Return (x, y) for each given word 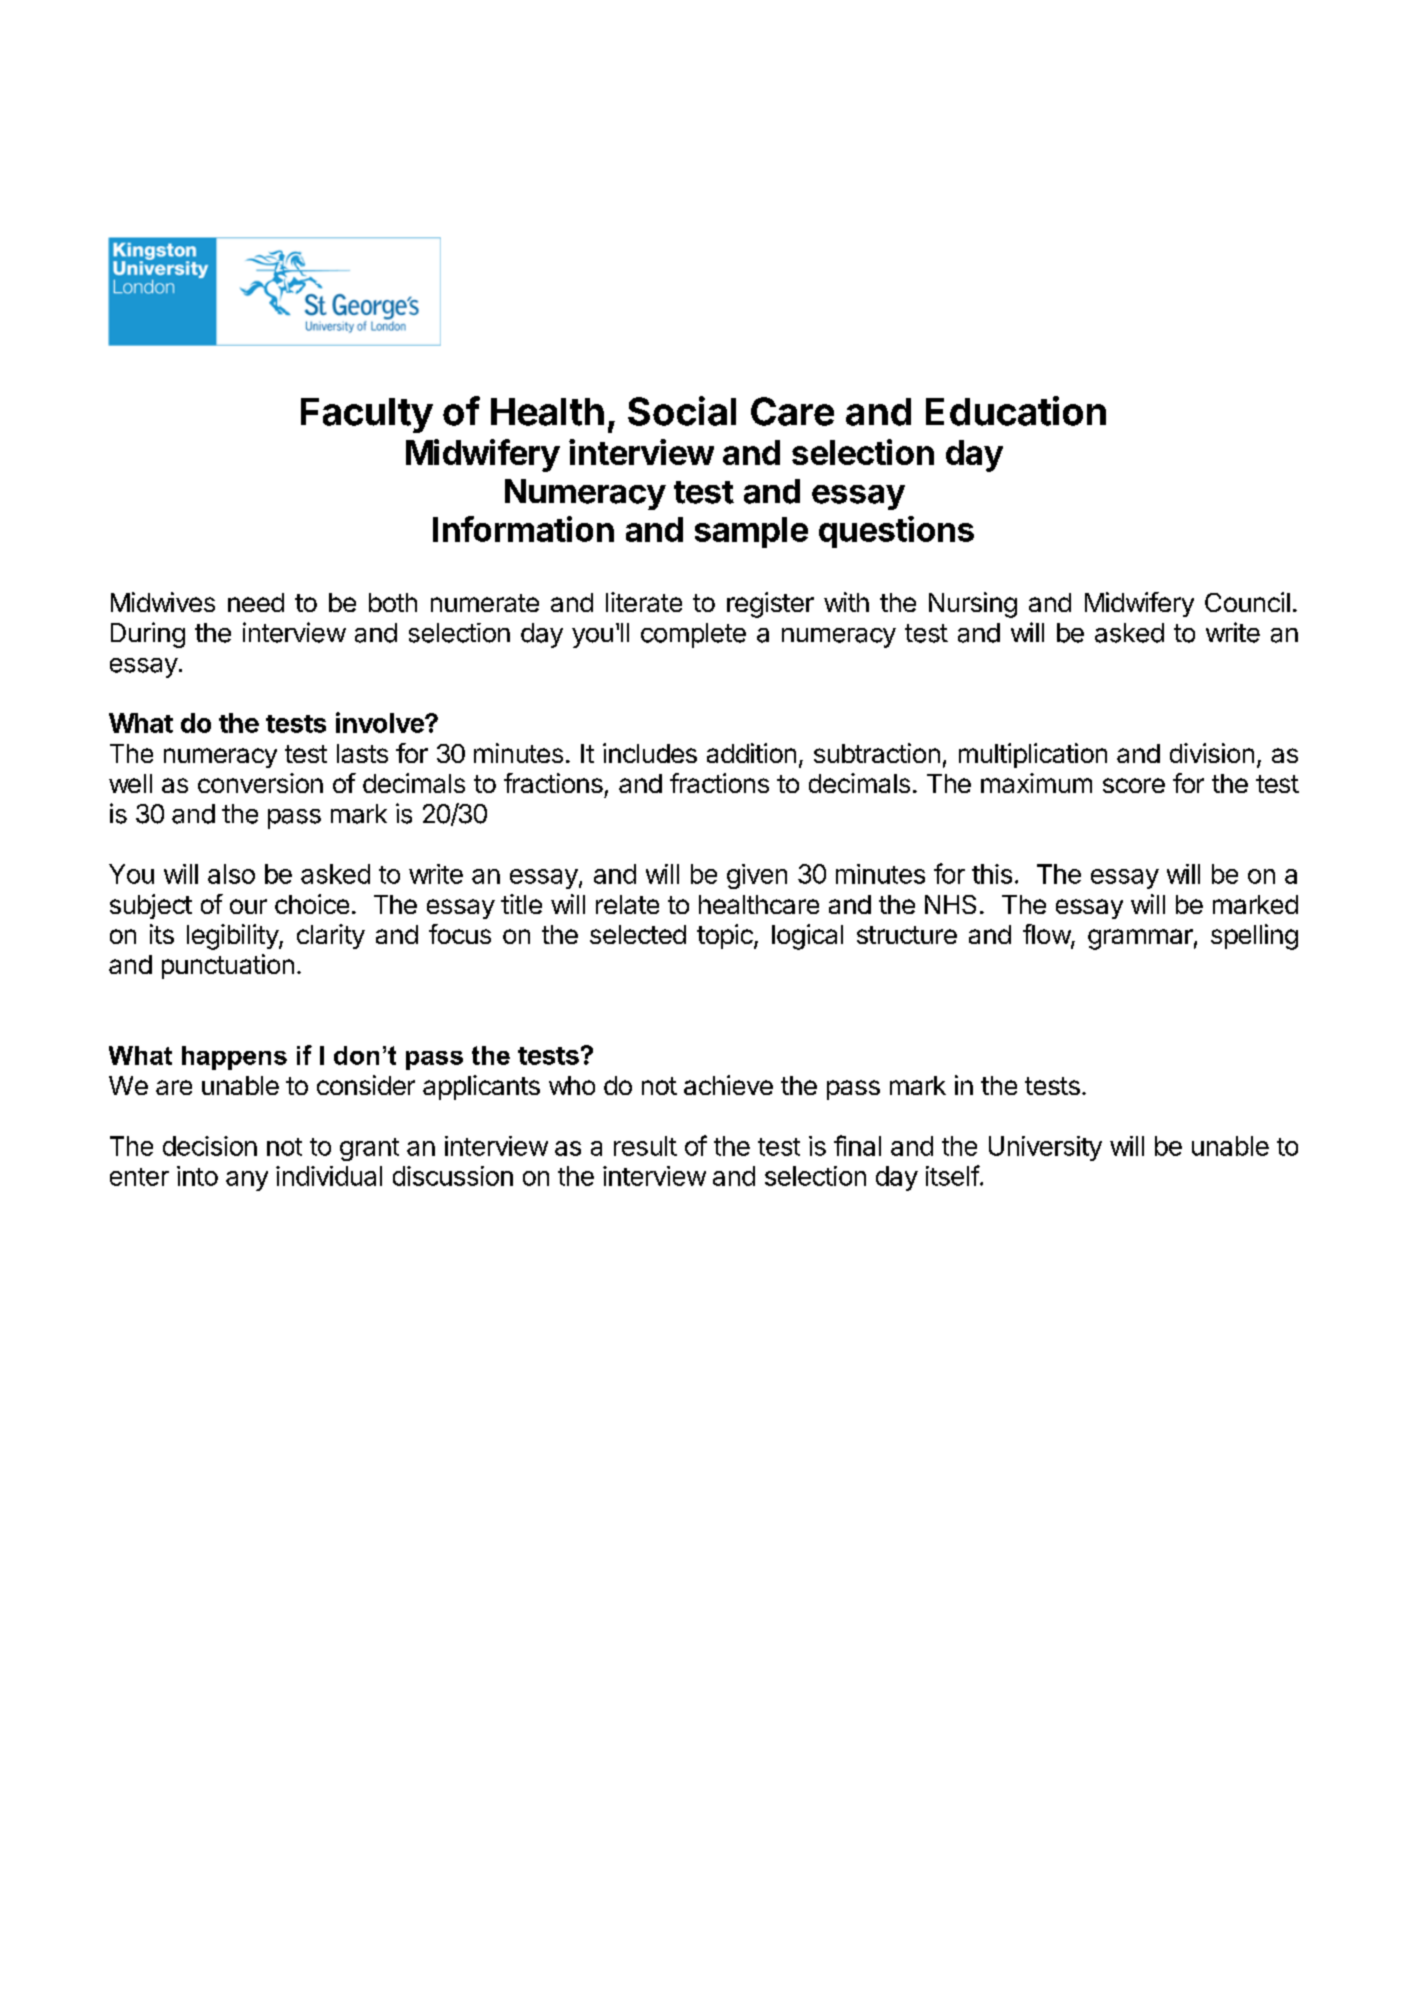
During (148, 635)
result (645, 1146)
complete (693, 635)
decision (210, 1146)
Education (1016, 411)
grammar (1140, 939)
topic (726, 936)
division (1212, 753)
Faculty (367, 415)
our (248, 906)
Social (682, 411)
